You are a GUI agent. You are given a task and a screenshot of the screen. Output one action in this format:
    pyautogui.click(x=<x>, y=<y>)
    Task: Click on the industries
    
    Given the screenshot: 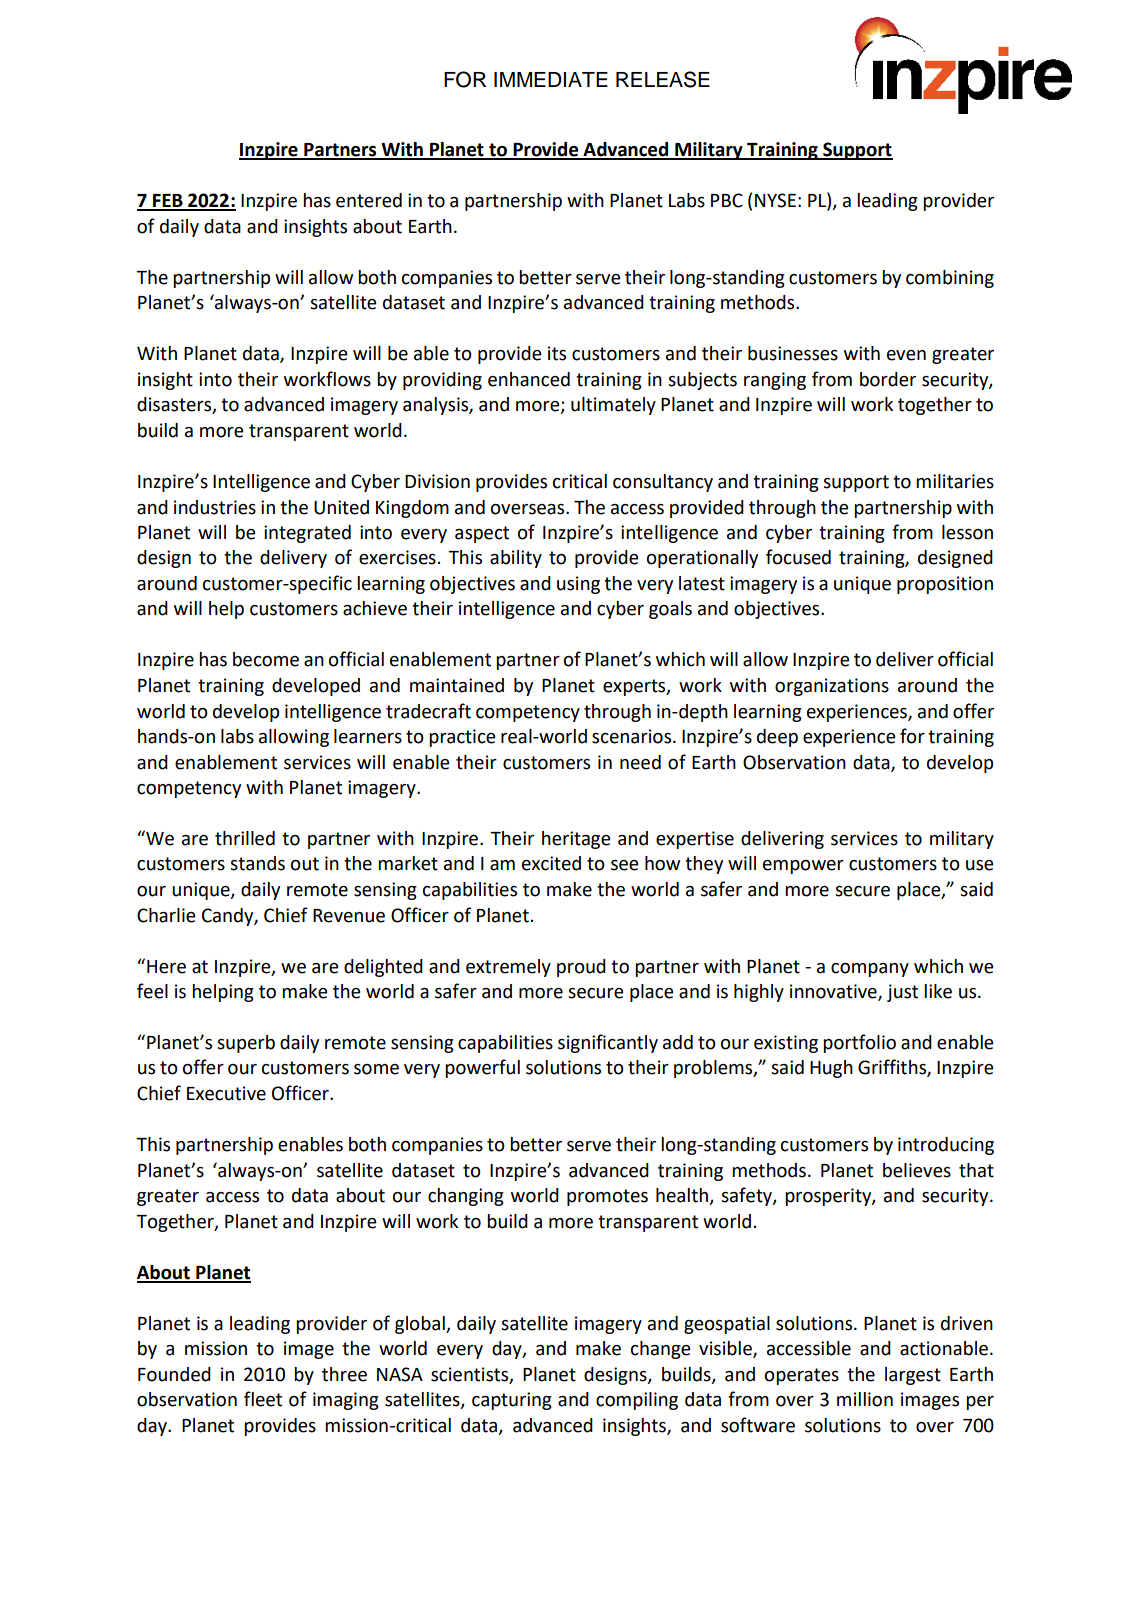 What is the action you would take?
    pyautogui.click(x=215, y=507)
